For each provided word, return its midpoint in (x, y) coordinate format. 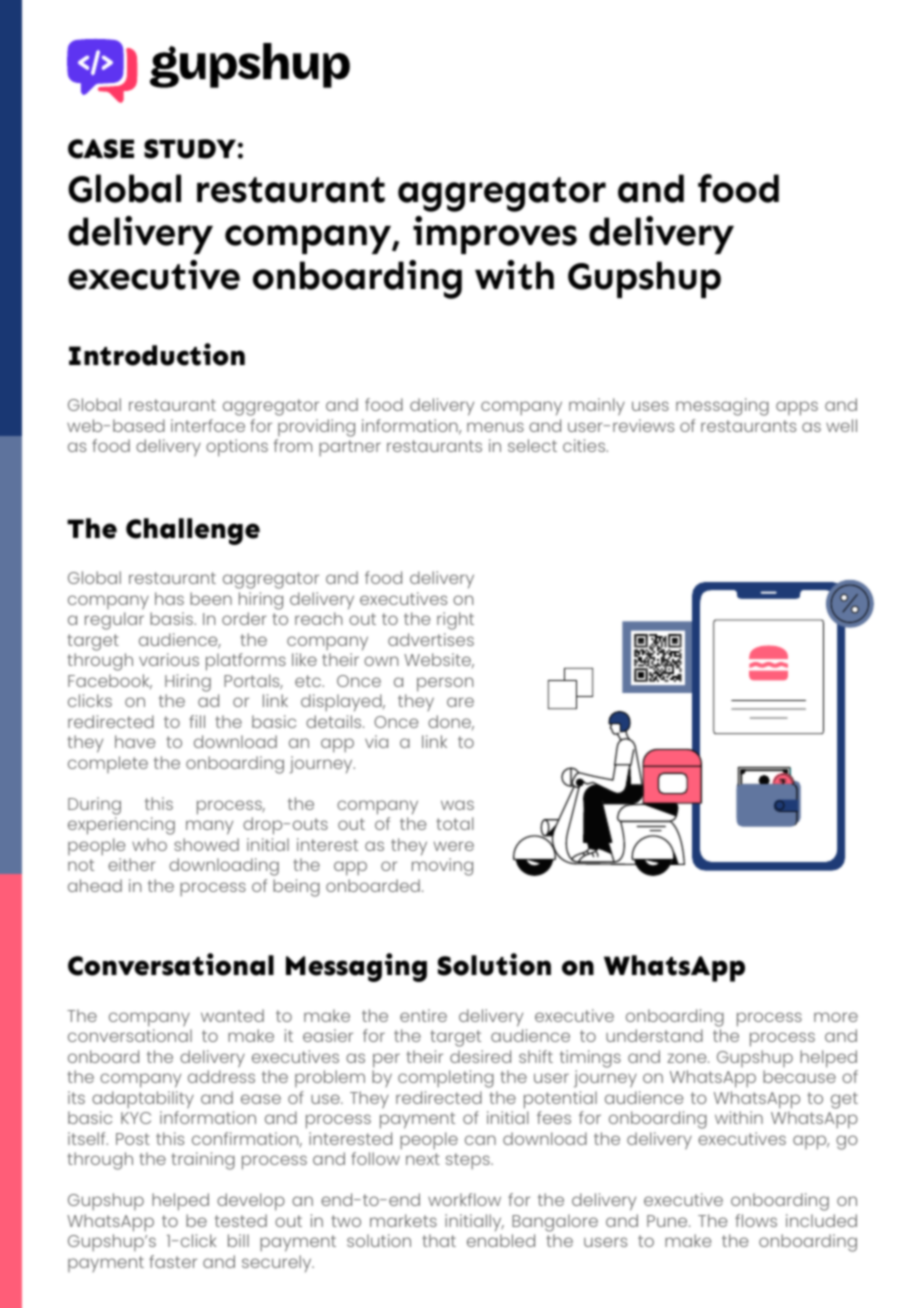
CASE (101, 149)
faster (173, 1261)
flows (756, 1220)
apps (797, 408)
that (439, 1240)
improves (495, 235)
